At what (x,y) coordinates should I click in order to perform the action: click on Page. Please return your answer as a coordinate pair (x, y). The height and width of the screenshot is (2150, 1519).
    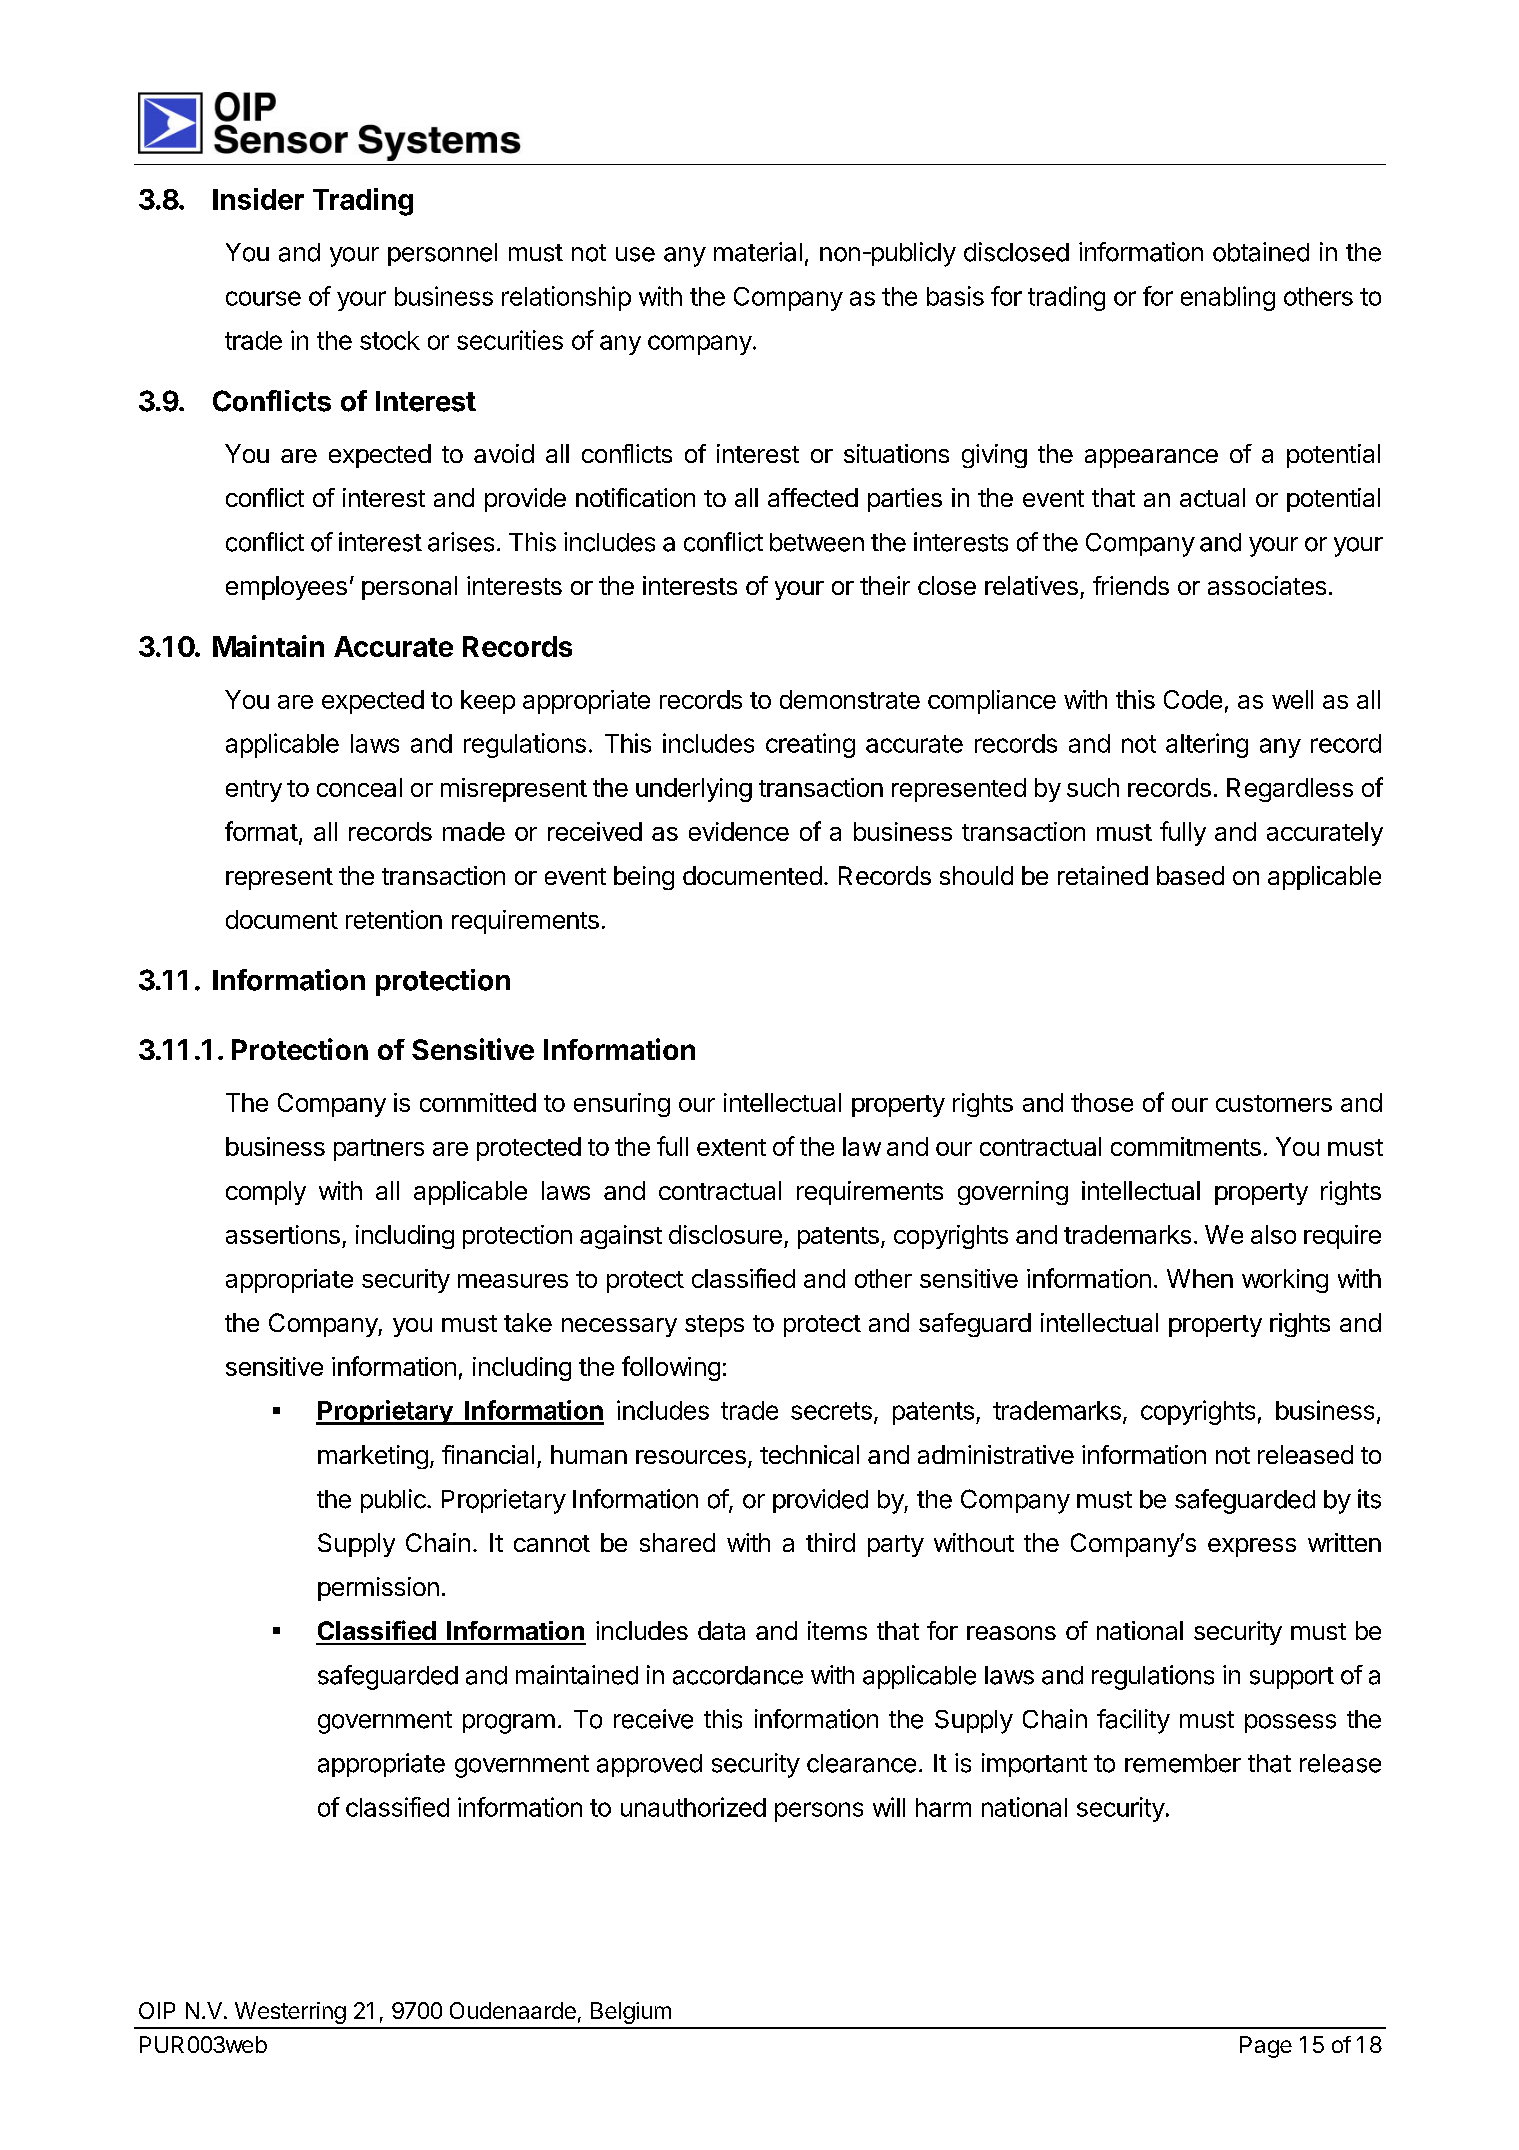
    Looking at the image, I should click on (1266, 2047).
